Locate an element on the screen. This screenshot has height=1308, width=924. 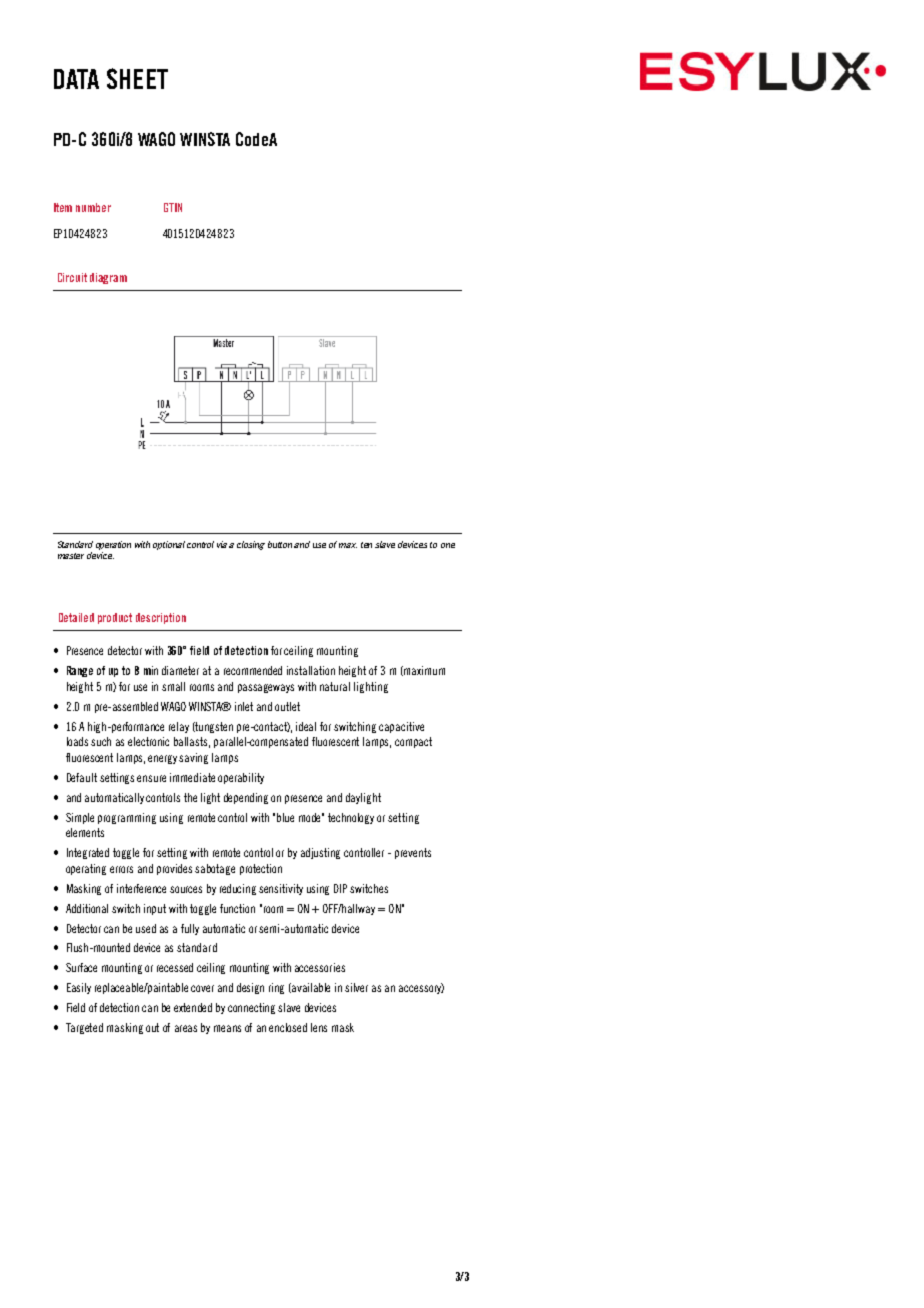
closing is located at coordinates (251, 545).
